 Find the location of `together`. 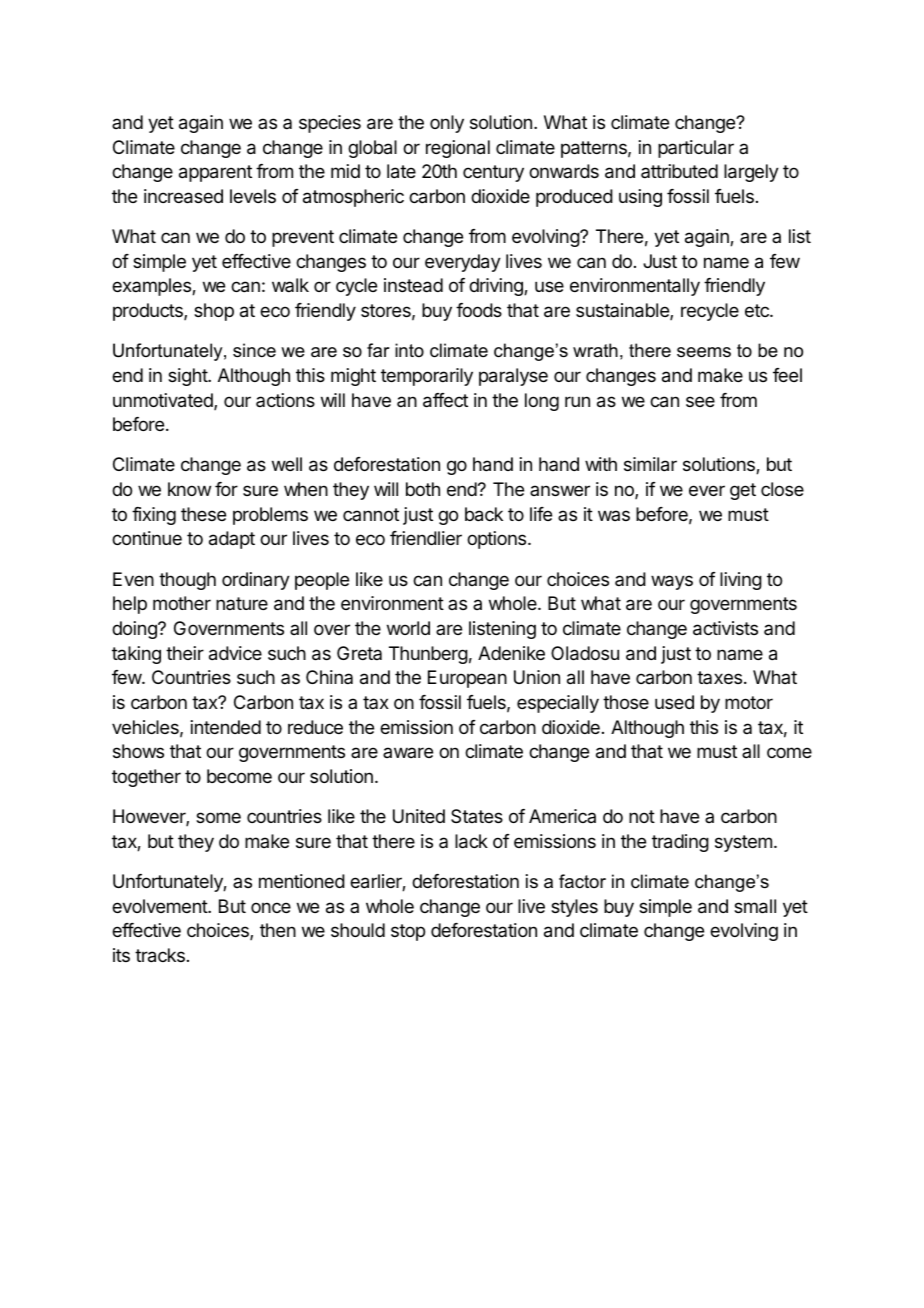

together is located at coordinates (146, 778).
